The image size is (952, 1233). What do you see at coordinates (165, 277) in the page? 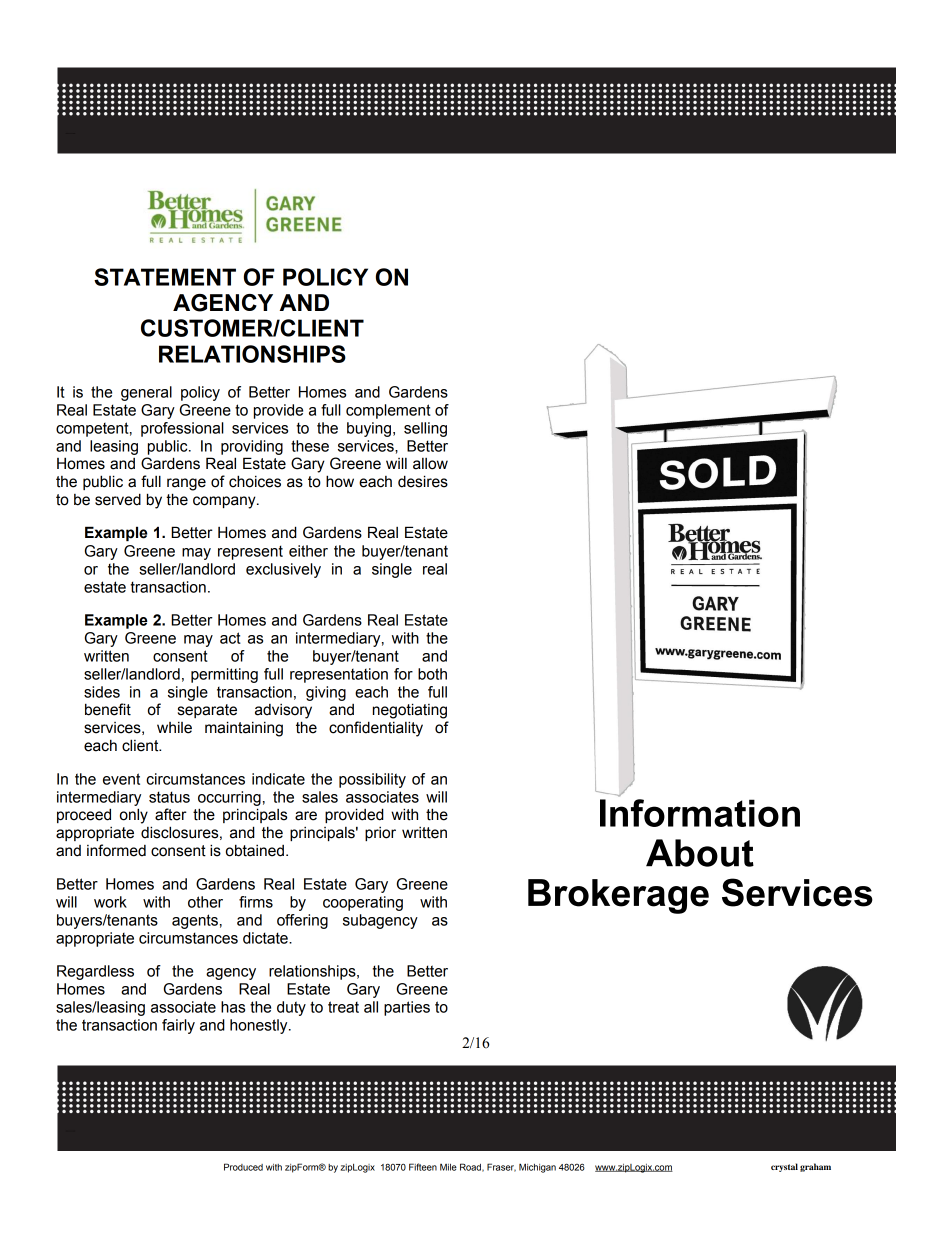
I see `STATEMENT` at bounding box center [165, 277].
